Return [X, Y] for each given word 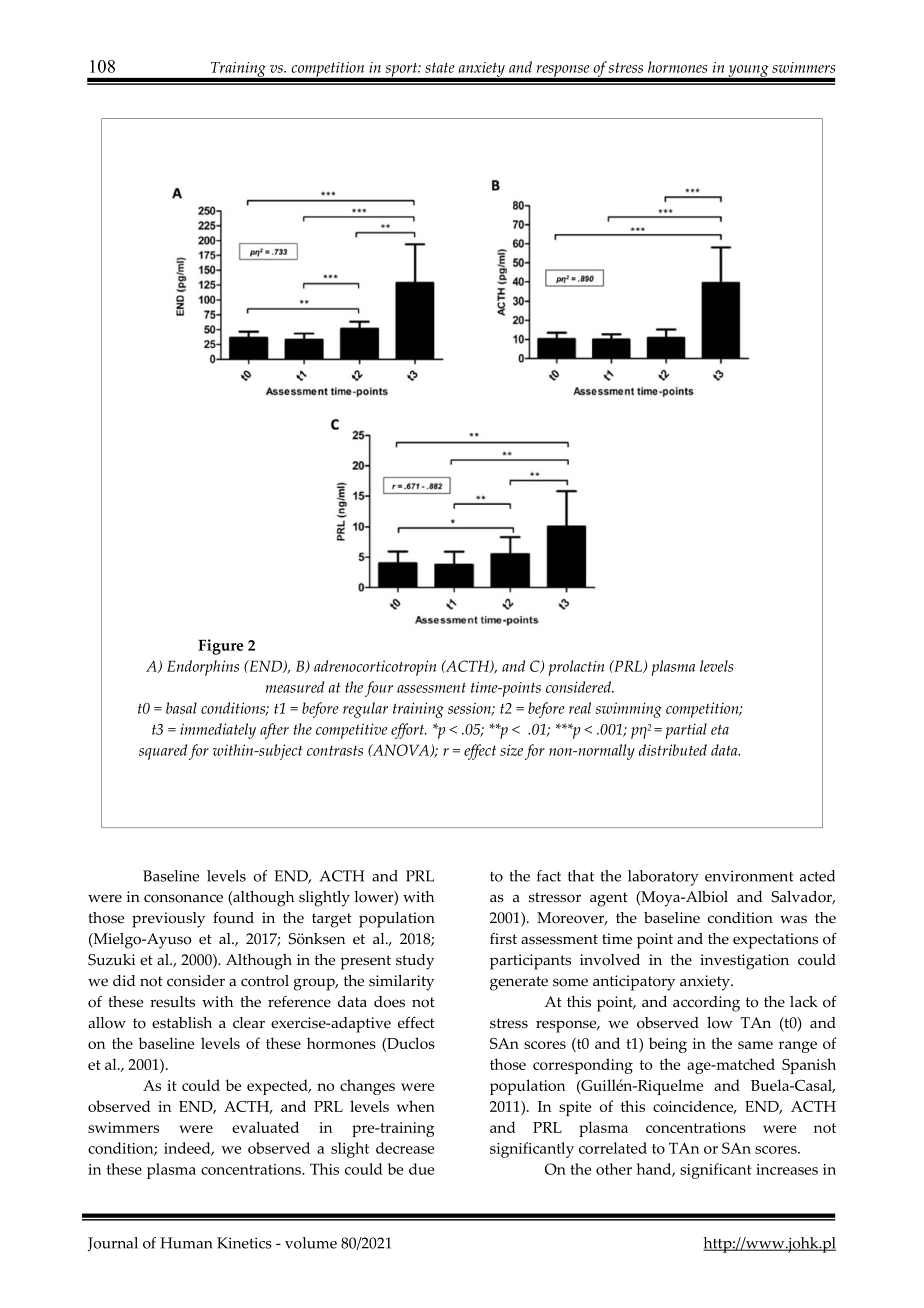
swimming [629, 710]
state [440, 68]
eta [720, 729]
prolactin [576, 668]
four [379, 689]
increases [787, 1169]
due [421, 1169]
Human [186, 1243]
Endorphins [203, 668]
